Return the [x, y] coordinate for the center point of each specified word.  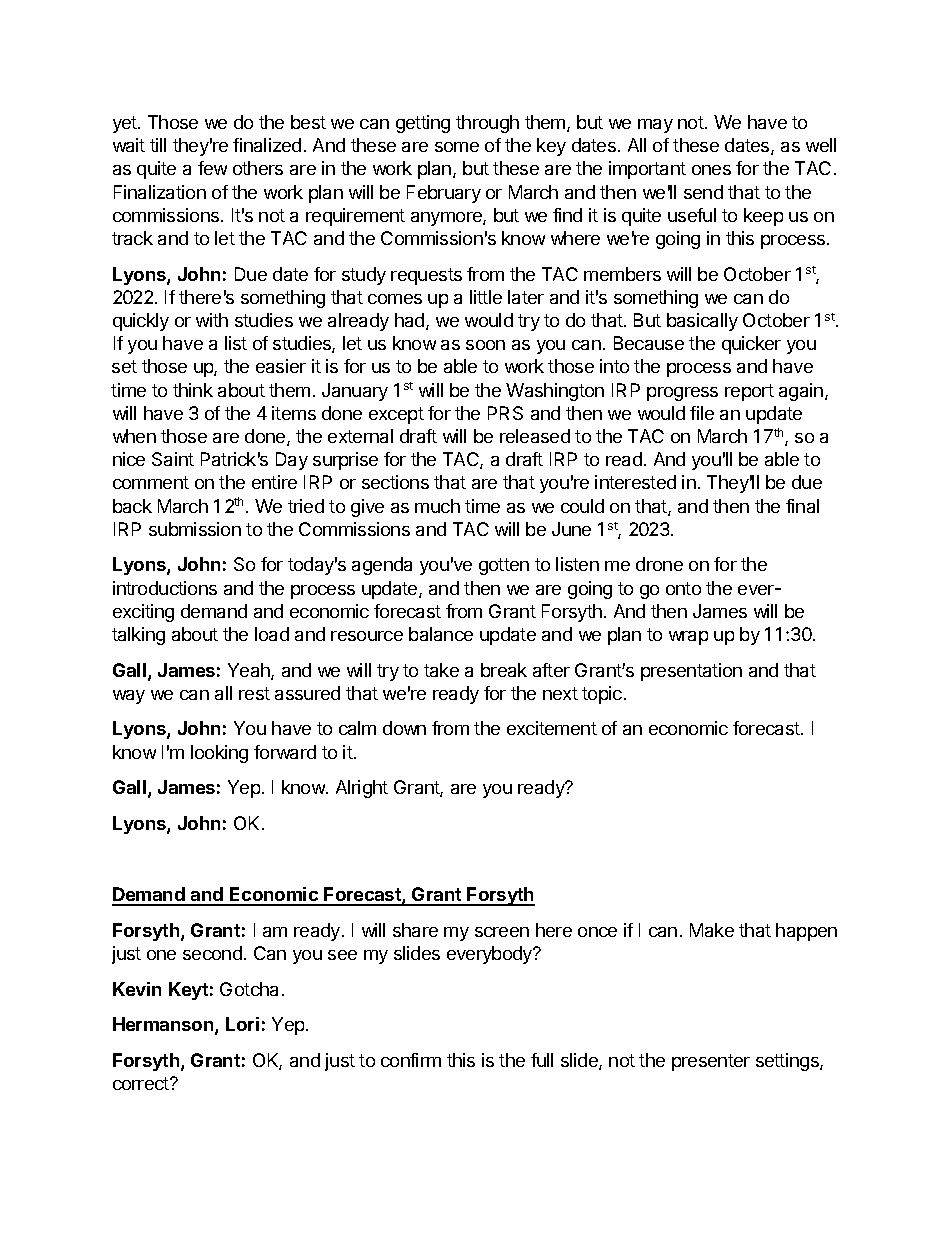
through [487, 124]
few [212, 168]
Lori [242, 1024]
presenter [711, 1062]
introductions [165, 588]
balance [441, 634]
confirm [411, 1060]
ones [711, 170]
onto [683, 588]
